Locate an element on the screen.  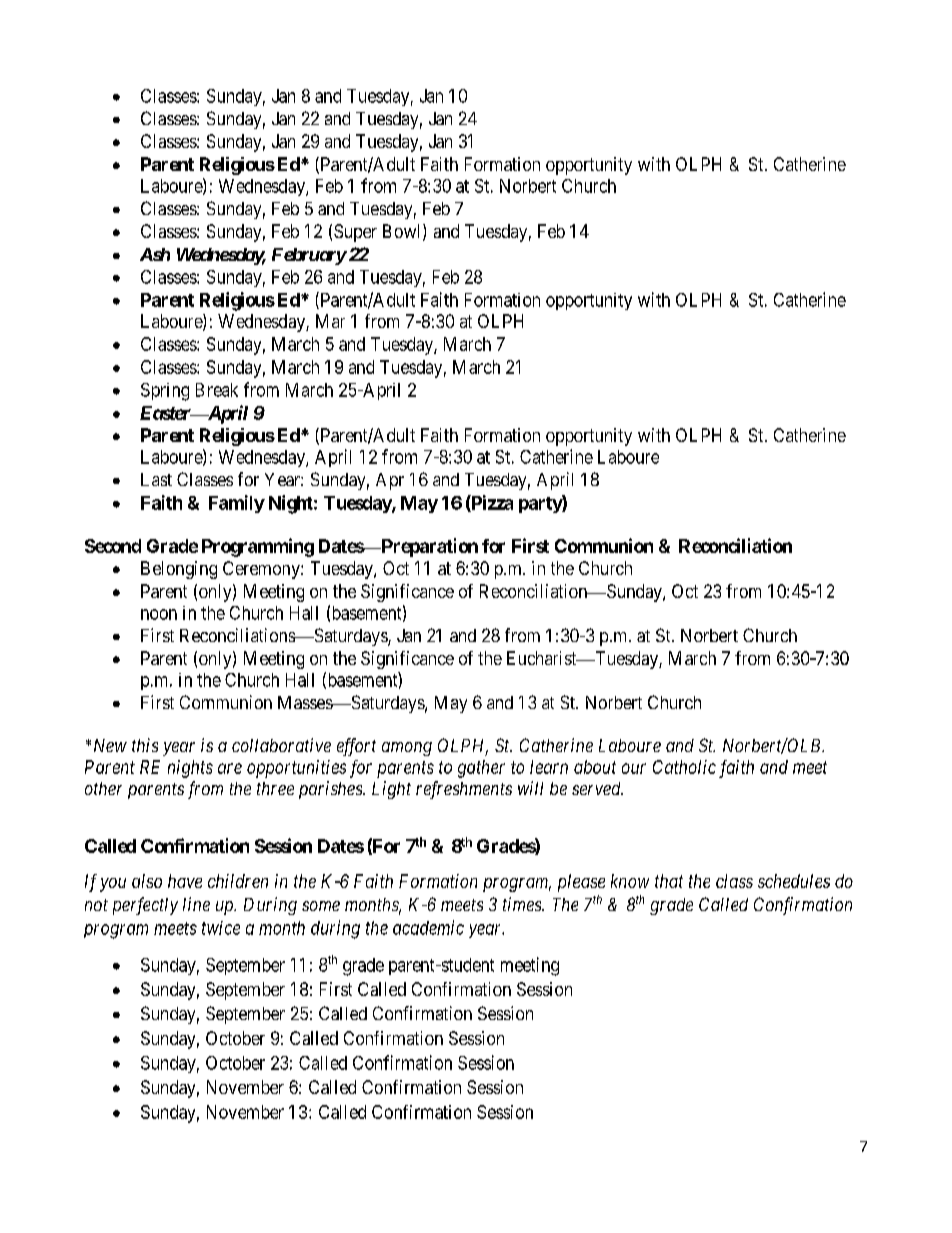
Super is located at coordinates (355, 233).
